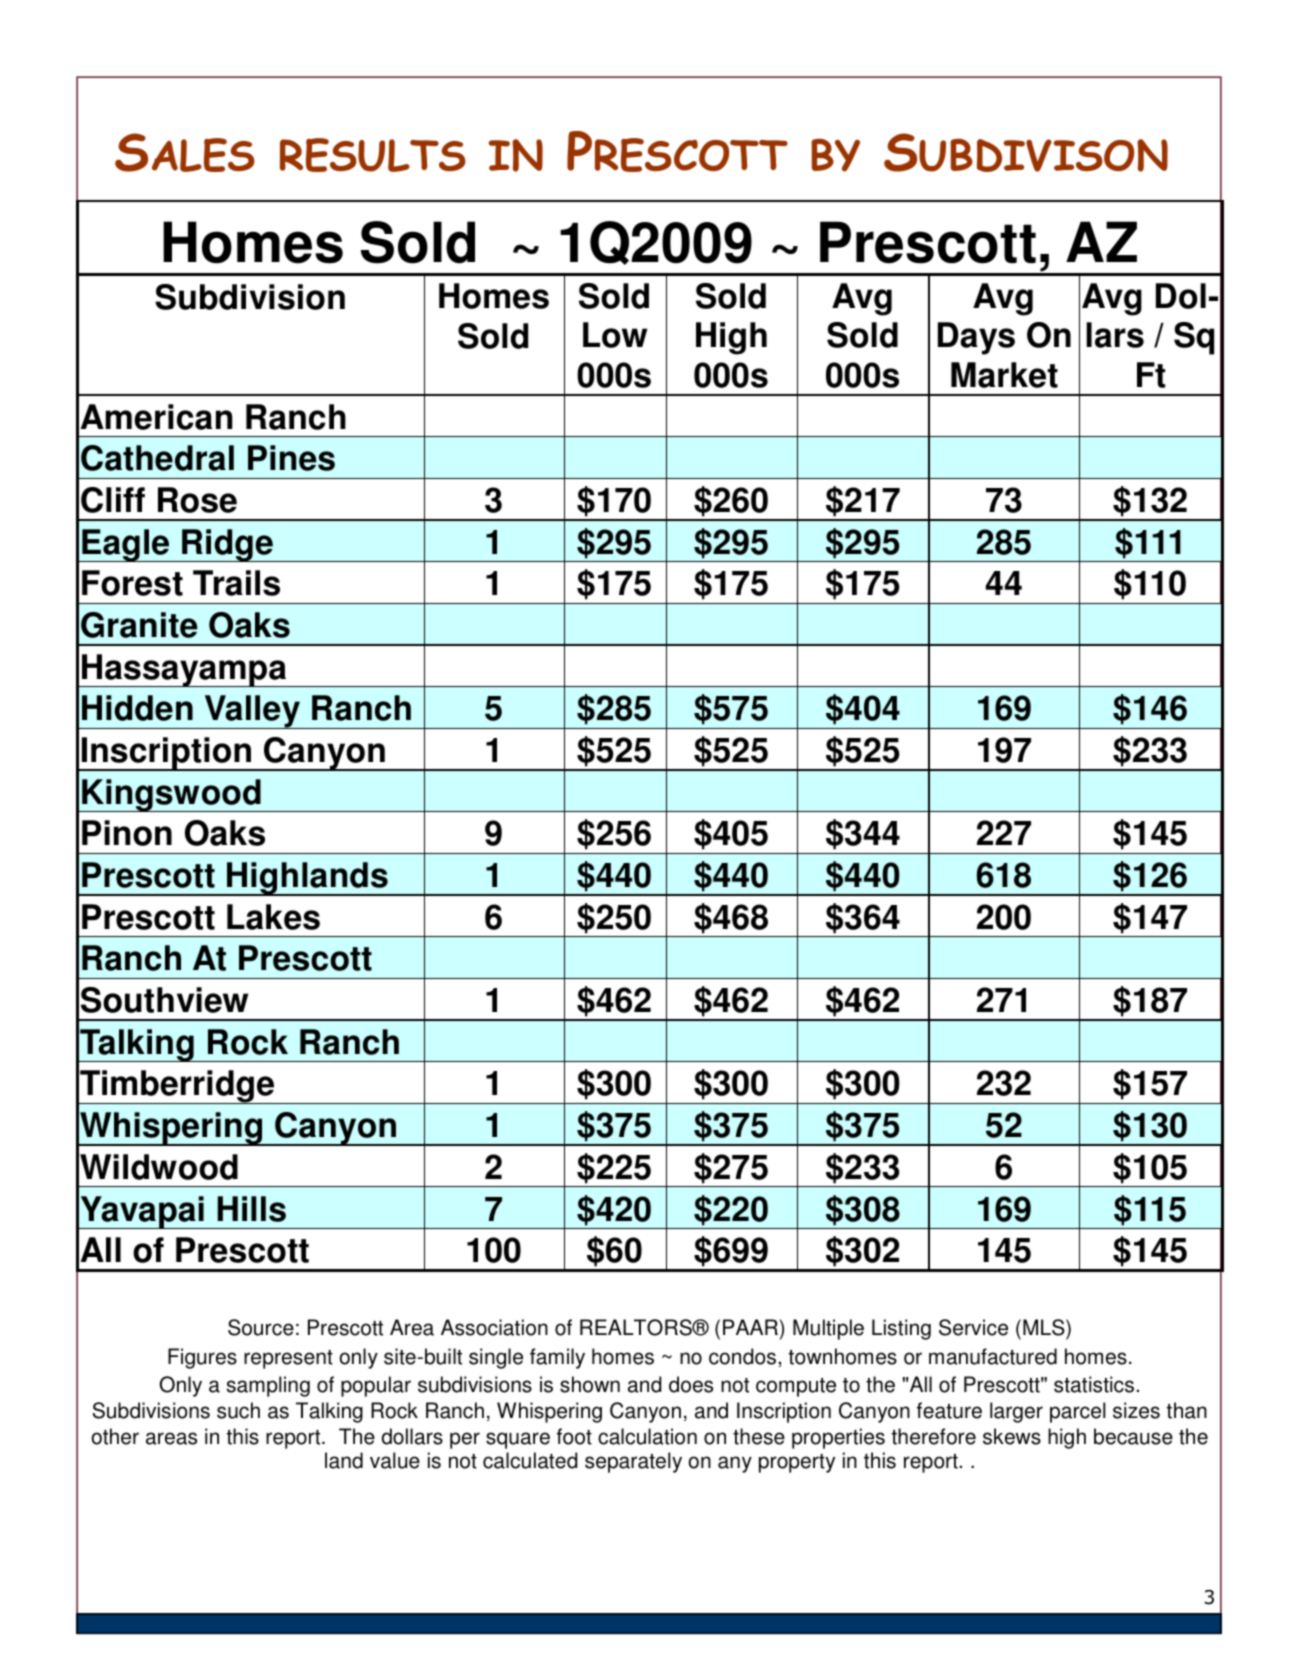  I want to click on Hills, so click(252, 1209).
